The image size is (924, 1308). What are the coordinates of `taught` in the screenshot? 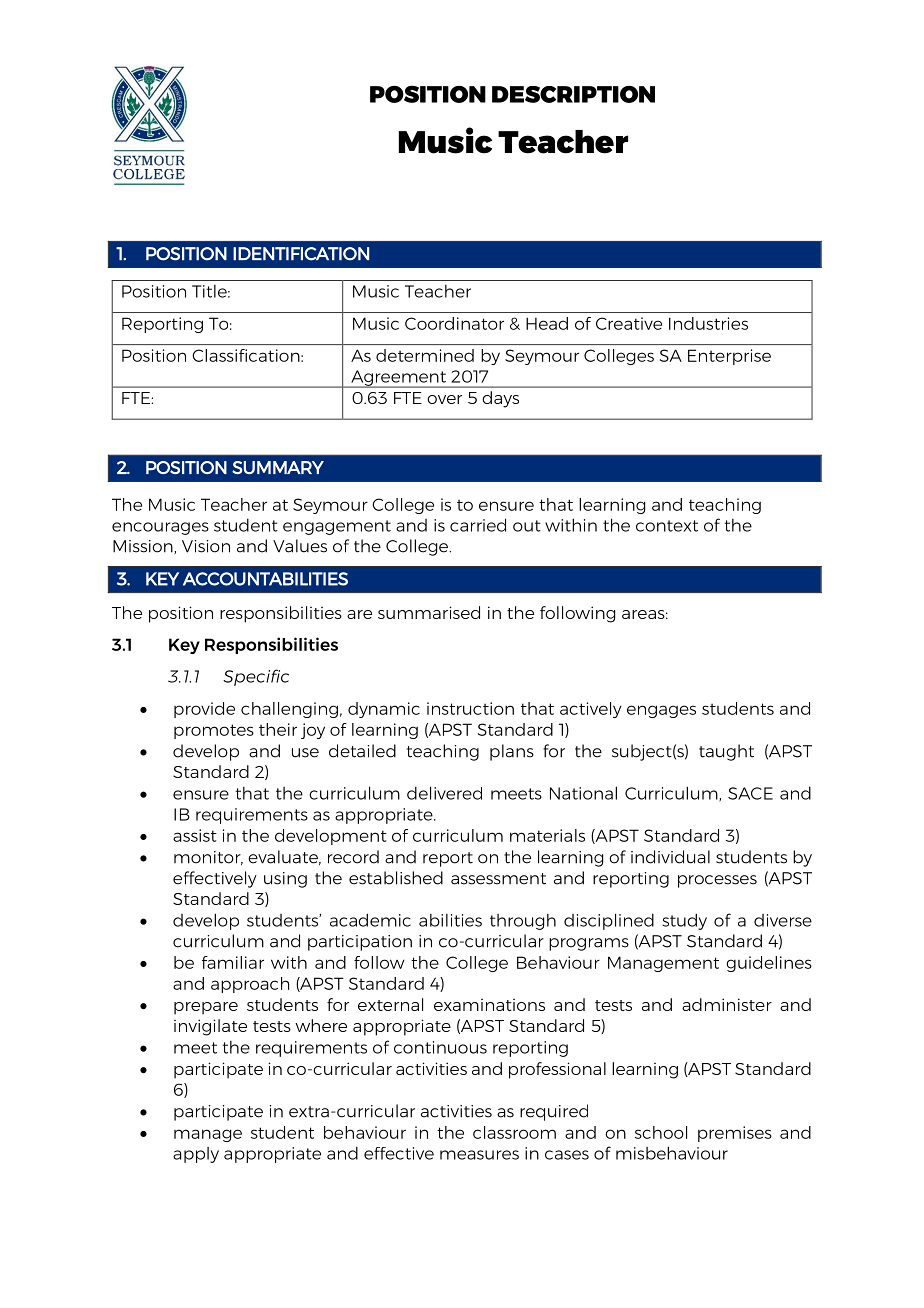 It's located at (726, 752).
